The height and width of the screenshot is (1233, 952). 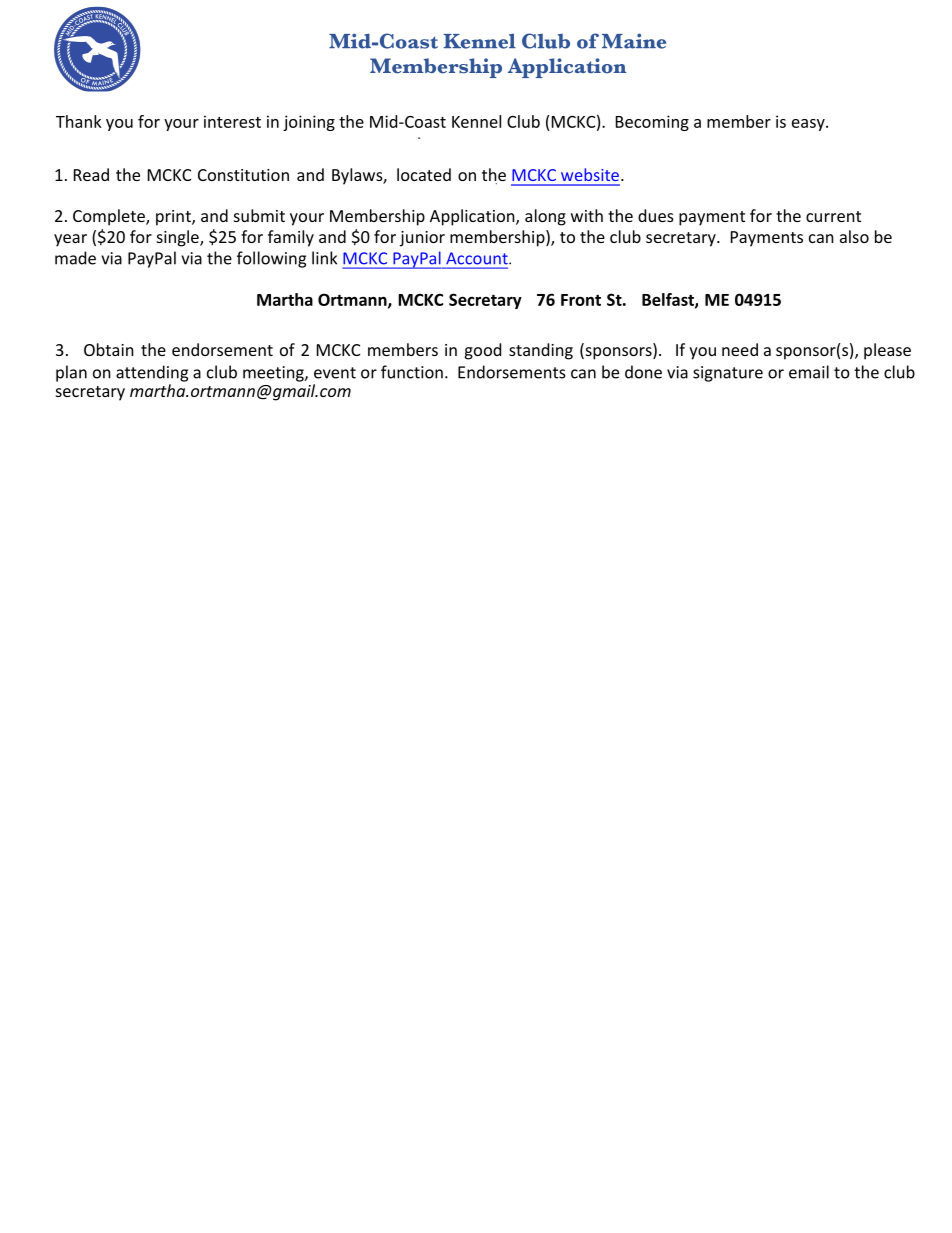 What do you see at coordinates (809, 125) in the screenshot?
I see `easy` at bounding box center [809, 125].
